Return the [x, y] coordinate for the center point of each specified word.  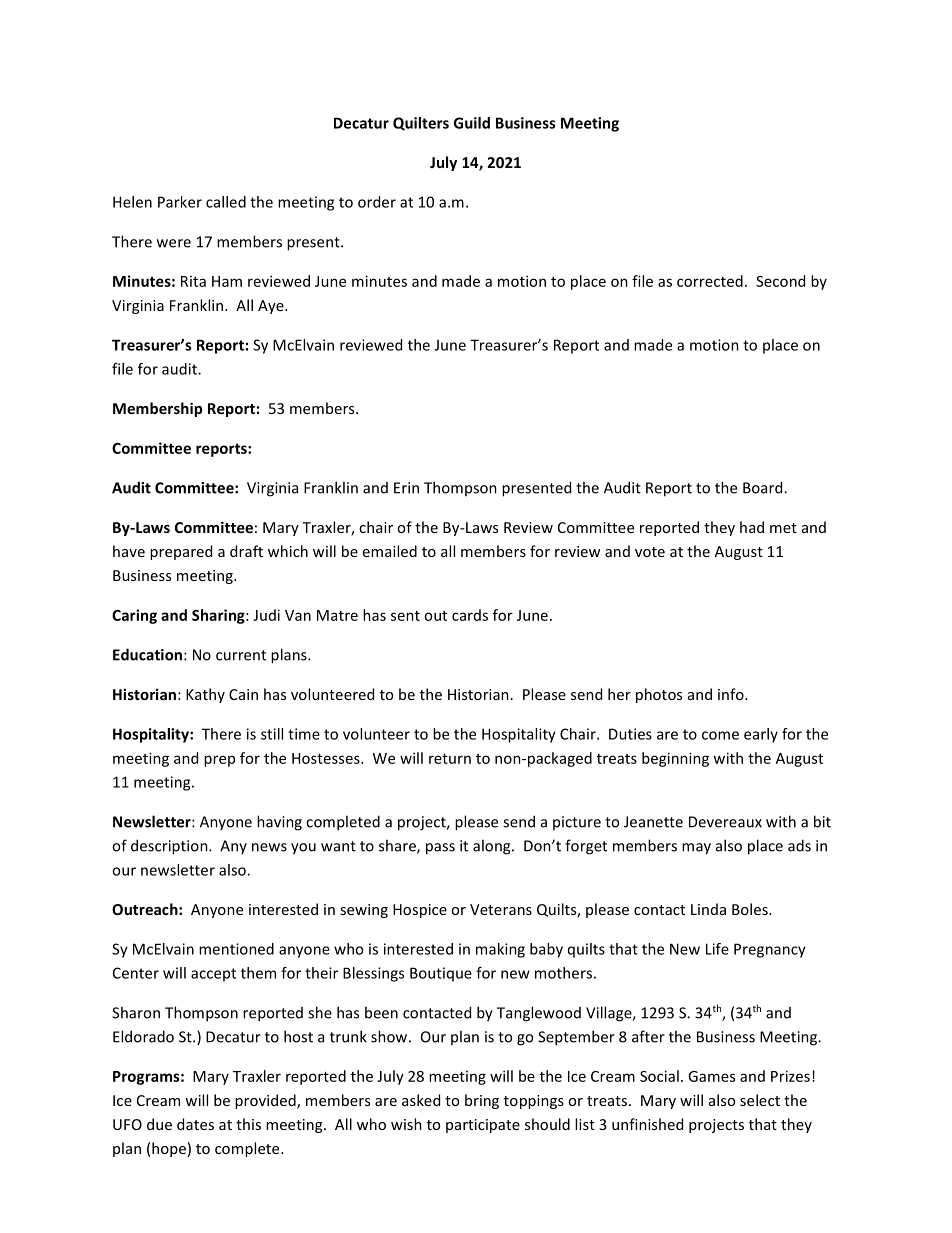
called [226, 202]
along [493, 847]
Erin [406, 488]
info [732, 694]
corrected [710, 281]
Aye [272, 307]
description [170, 847]
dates [195, 1124]
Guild [472, 123]
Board [764, 487]
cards [470, 615]
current [241, 655]
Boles [751, 909]
